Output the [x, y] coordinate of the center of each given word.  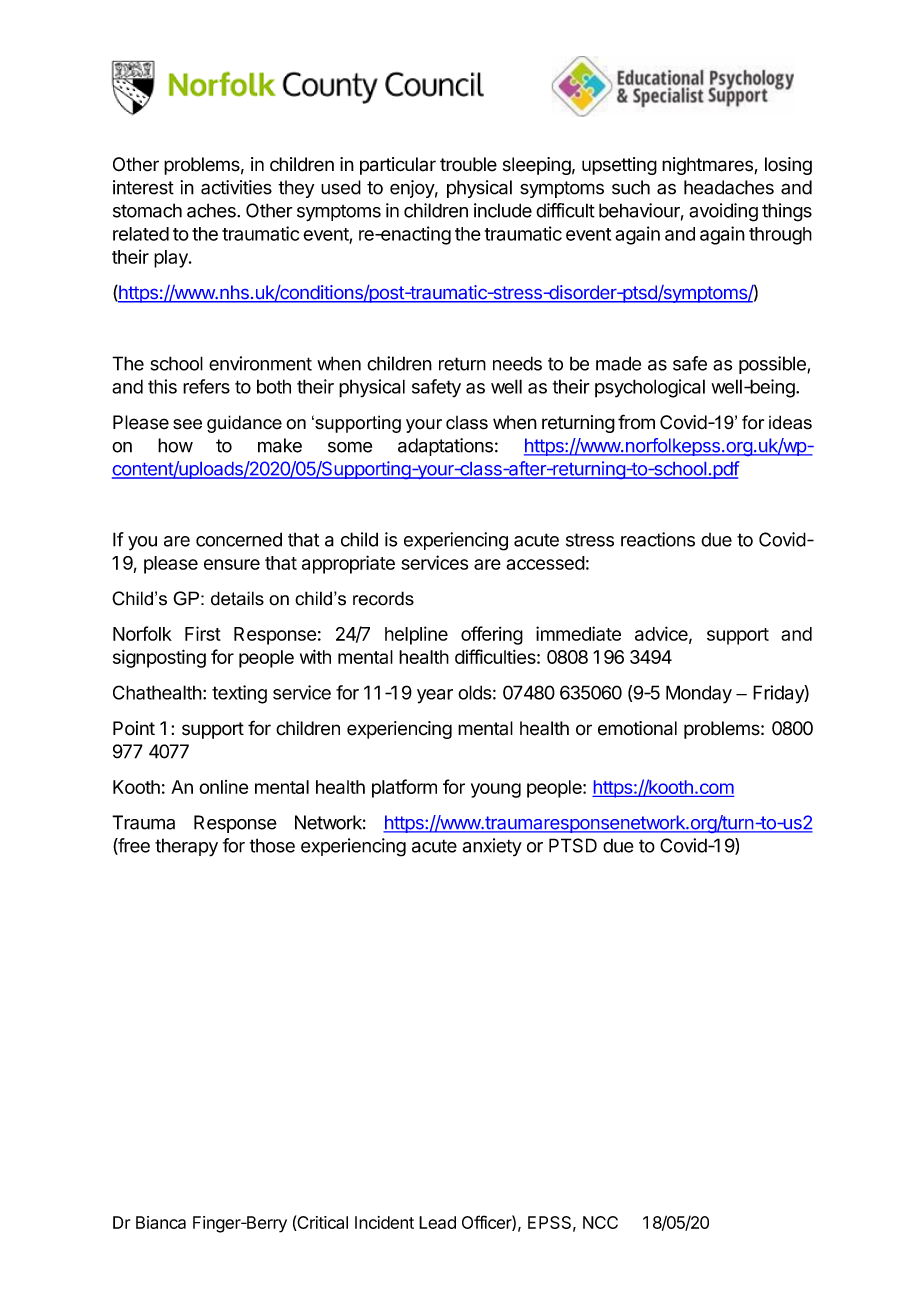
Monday [699, 694]
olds [475, 692]
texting [239, 694]
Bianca [161, 1222]
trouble [468, 164]
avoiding [723, 212]
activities [236, 187]
